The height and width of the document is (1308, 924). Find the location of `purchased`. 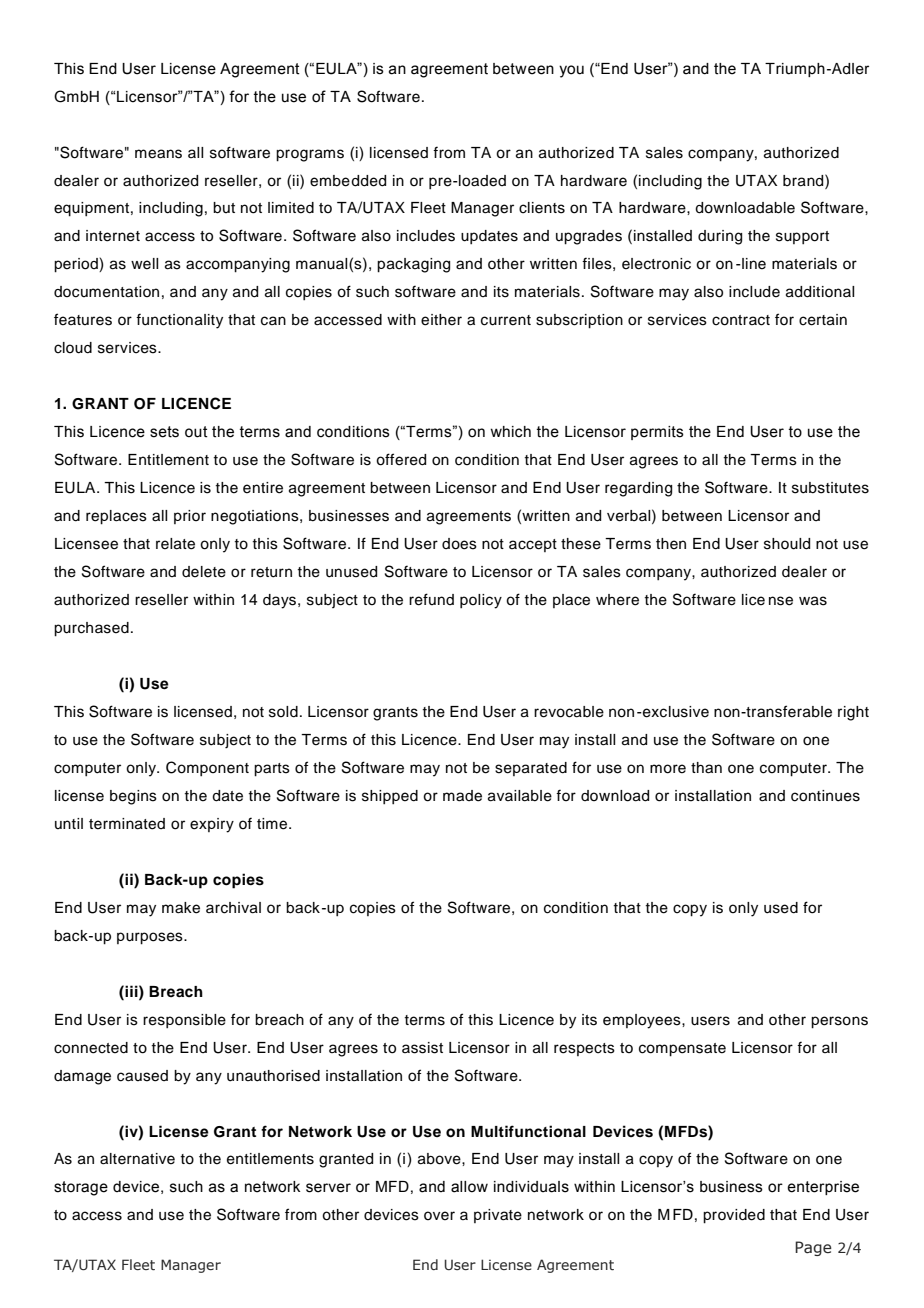

purchased is located at coordinates (91, 629).
